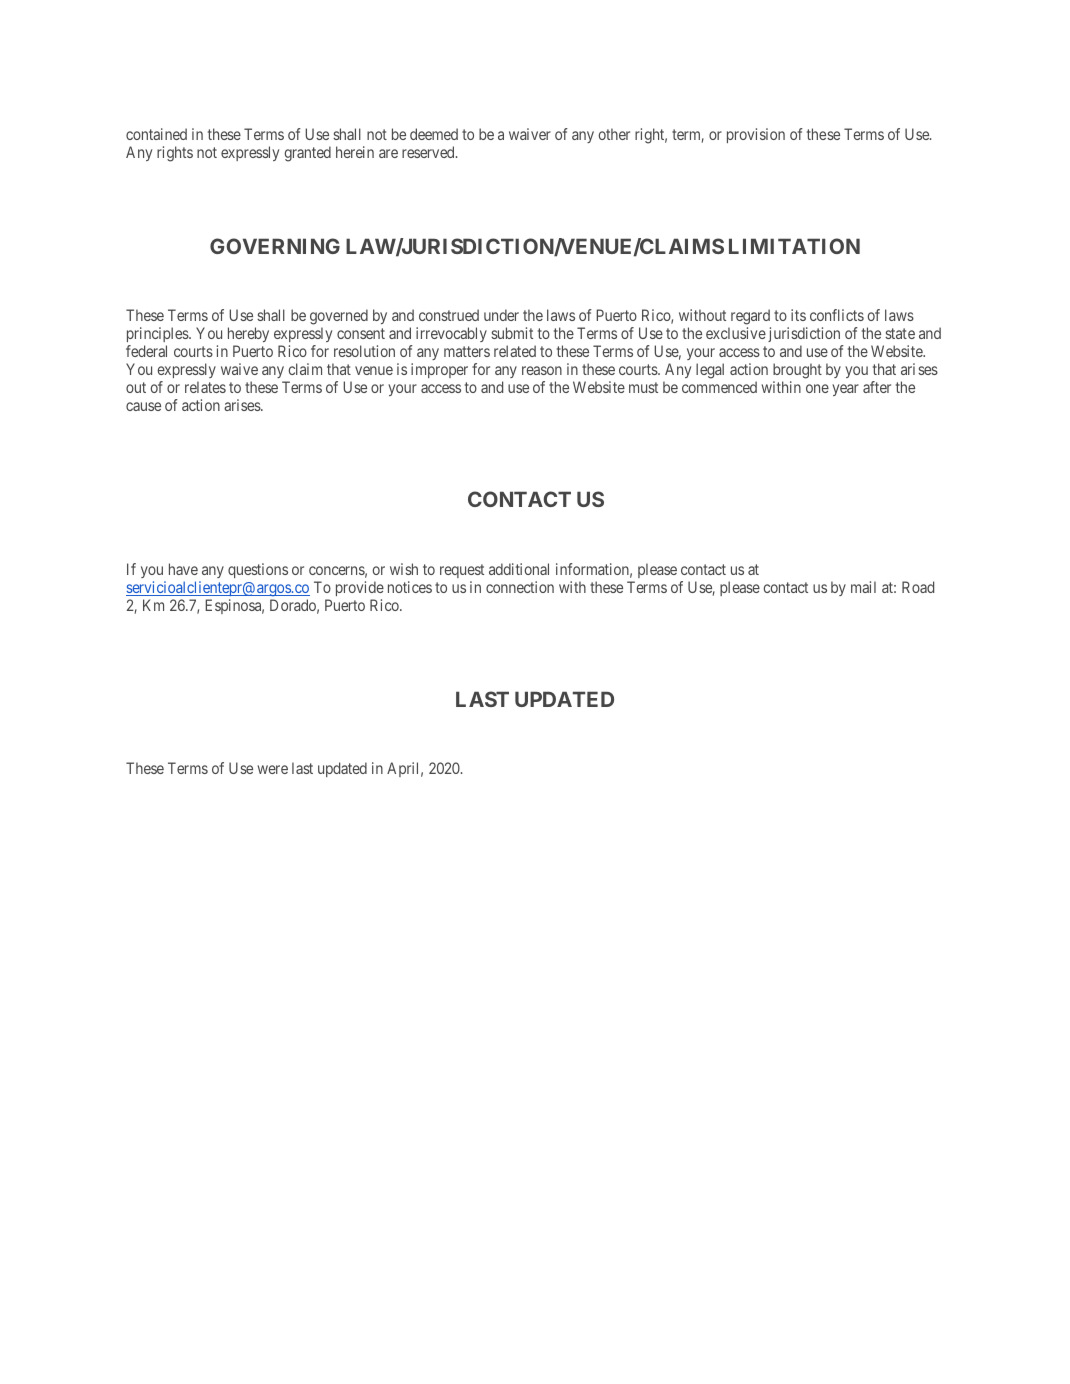  Describe the element at coordinates (614, 134) in the screenshot. I see `other` at that location.
